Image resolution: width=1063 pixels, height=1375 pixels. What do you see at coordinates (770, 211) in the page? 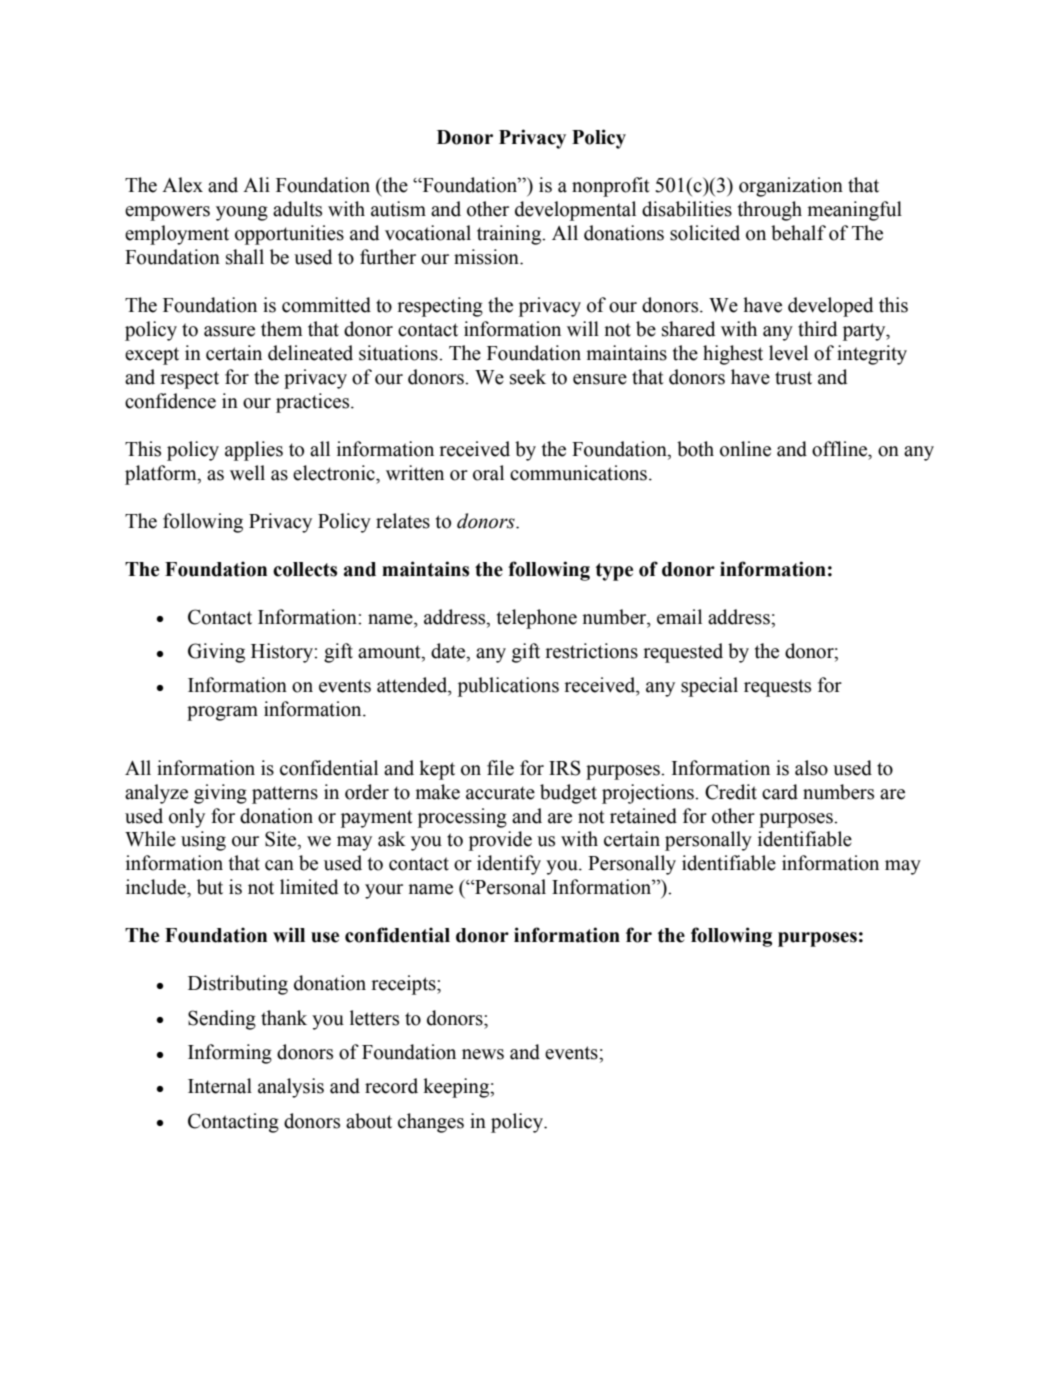
I see `through` at bounding box center [770, 211].
